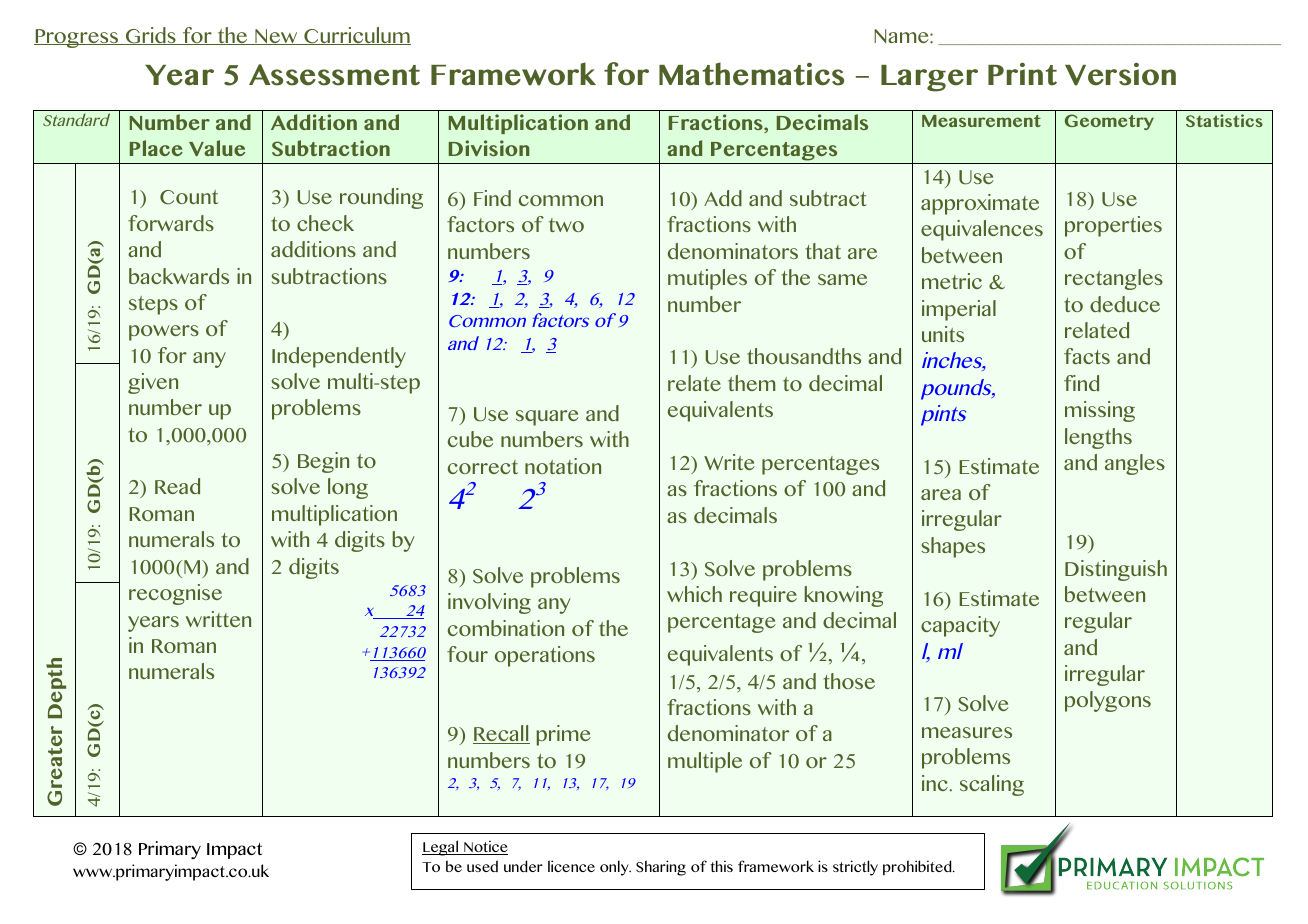  I want to click on thousandths, so click(804, 356).
